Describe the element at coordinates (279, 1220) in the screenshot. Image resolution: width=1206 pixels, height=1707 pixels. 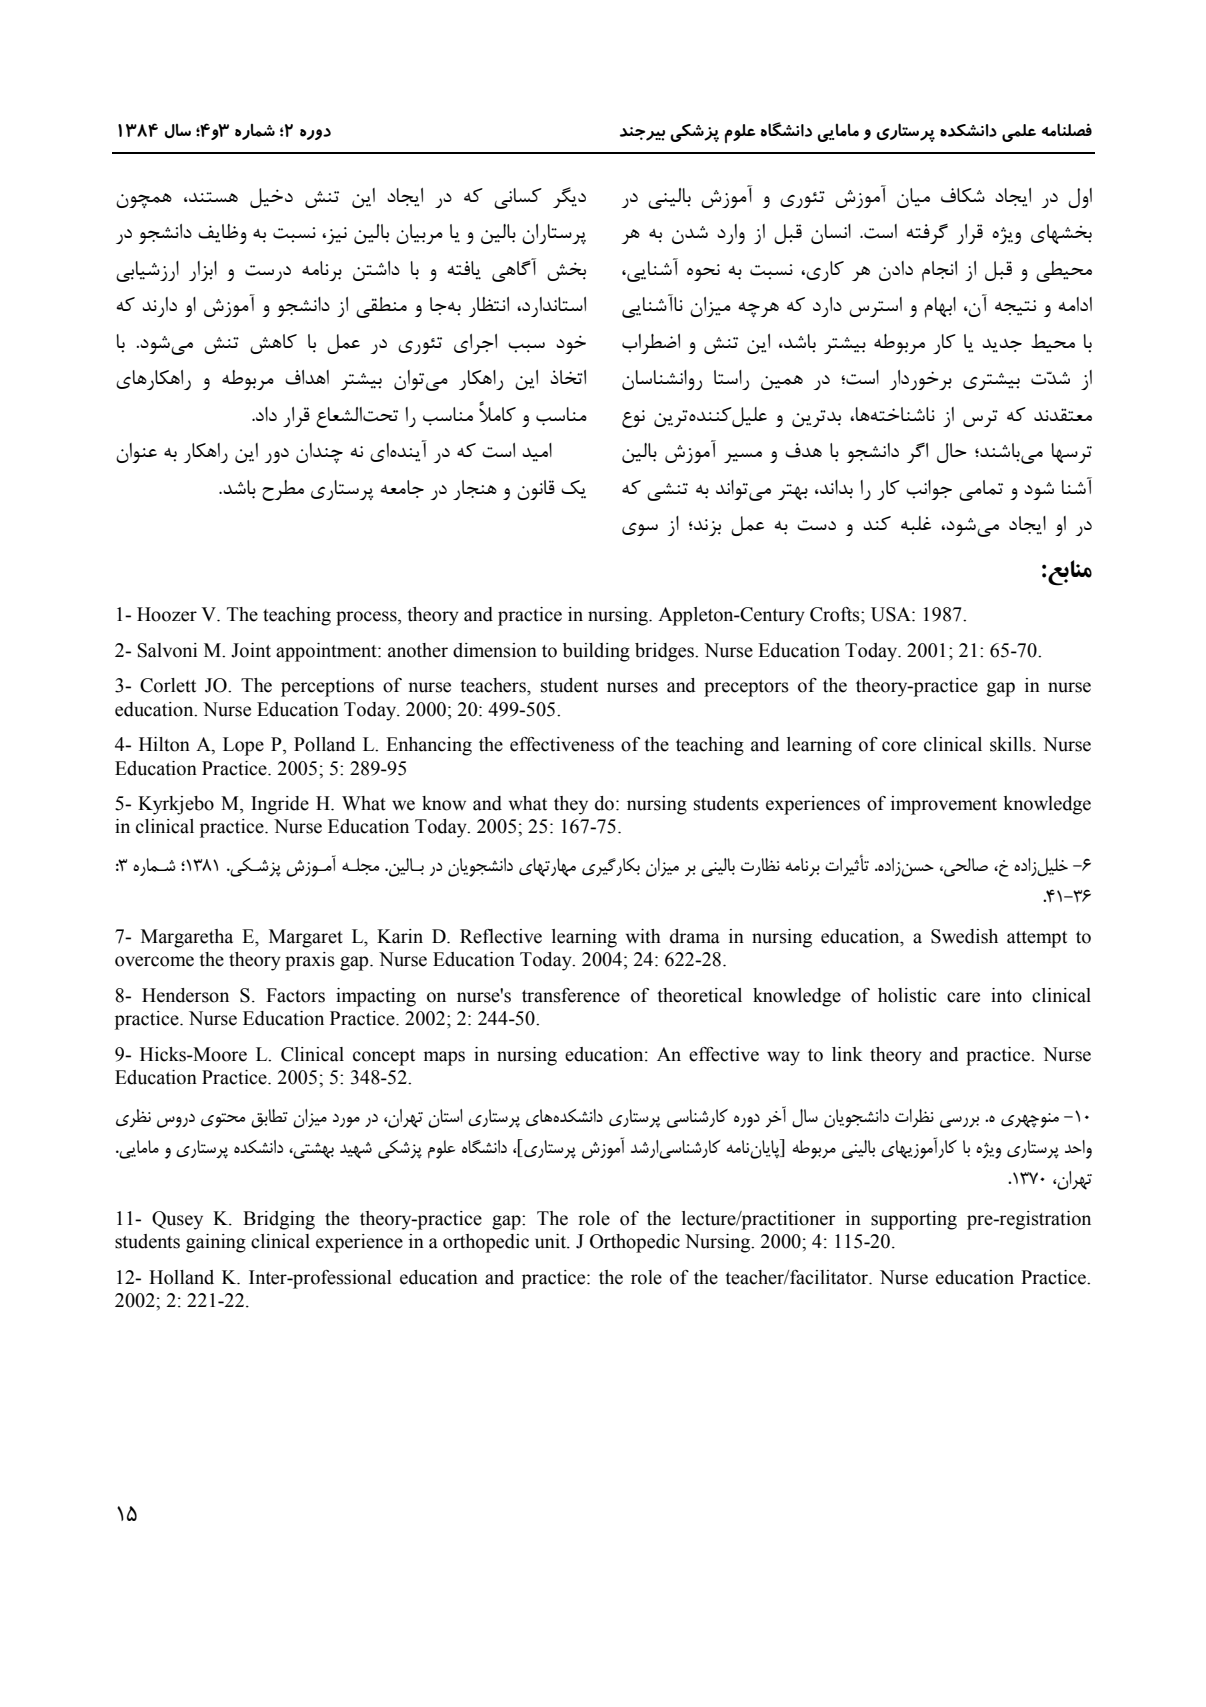
I see `Bridging` at that location.
